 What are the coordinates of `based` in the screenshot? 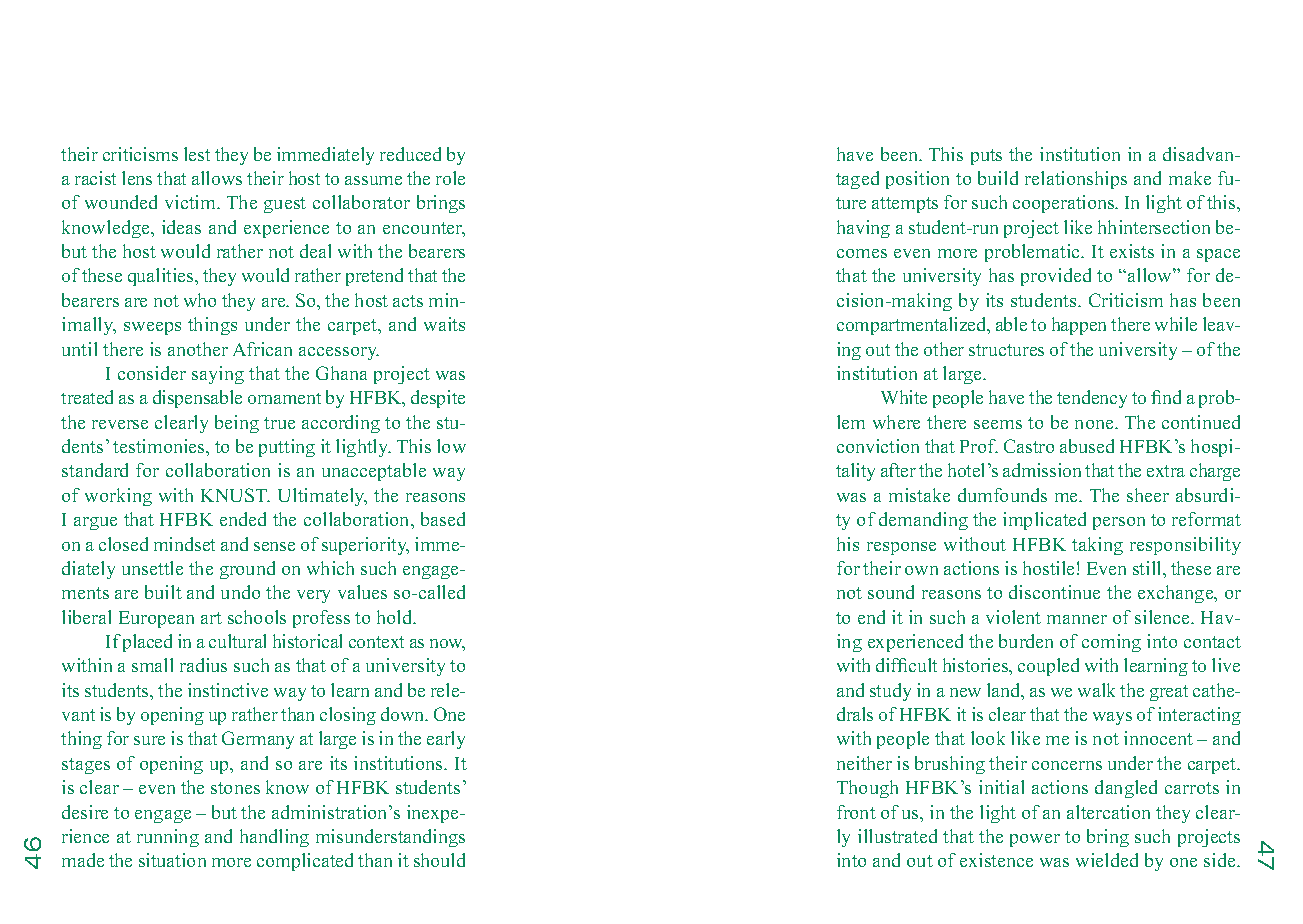 It's located at (443, 519).
